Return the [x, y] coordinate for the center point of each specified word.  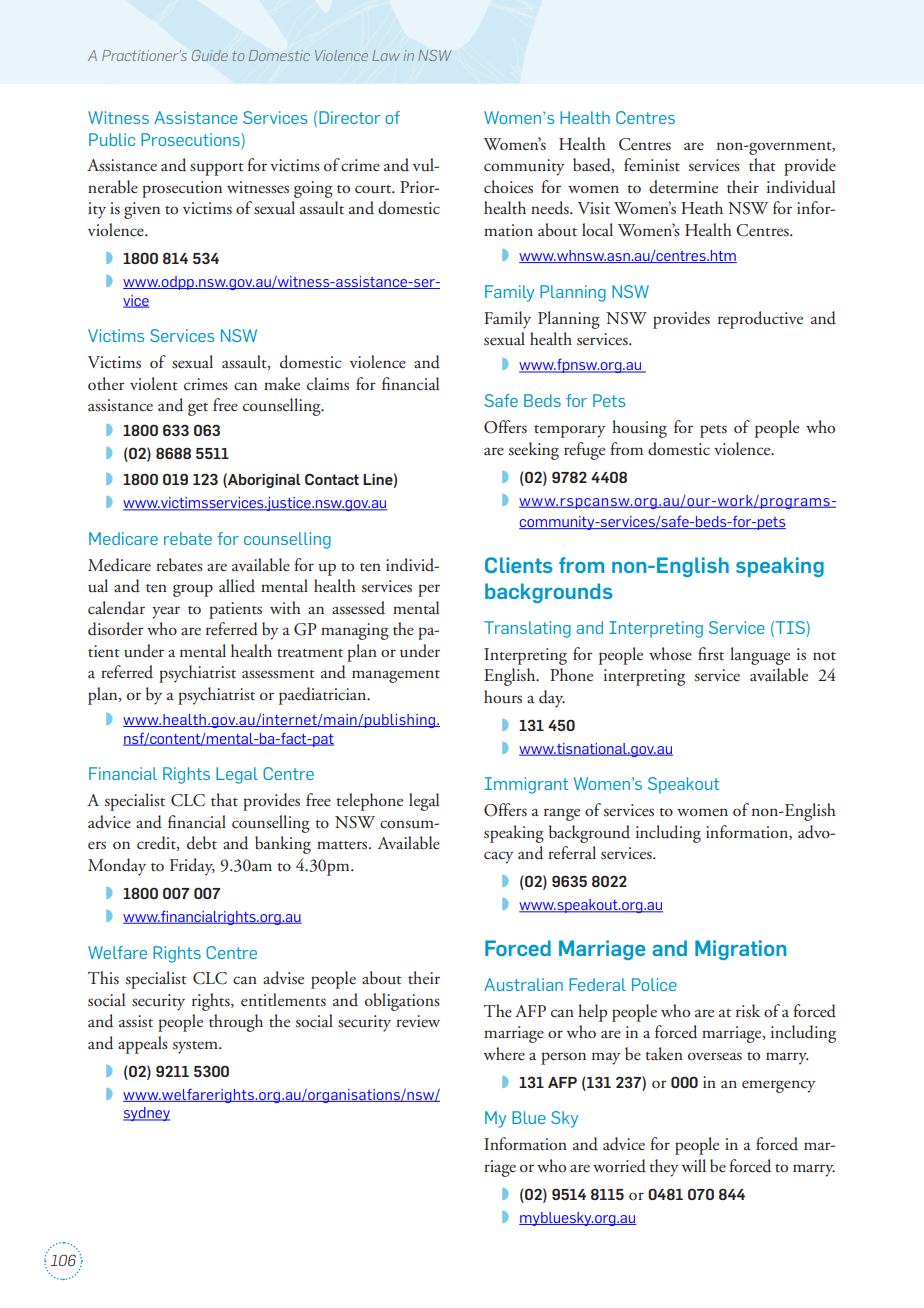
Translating [527, 629]
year [166, 612]
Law [386, 55]
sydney [146, 1114]
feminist [652, 165]
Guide [210, 55]
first [711, 654]
